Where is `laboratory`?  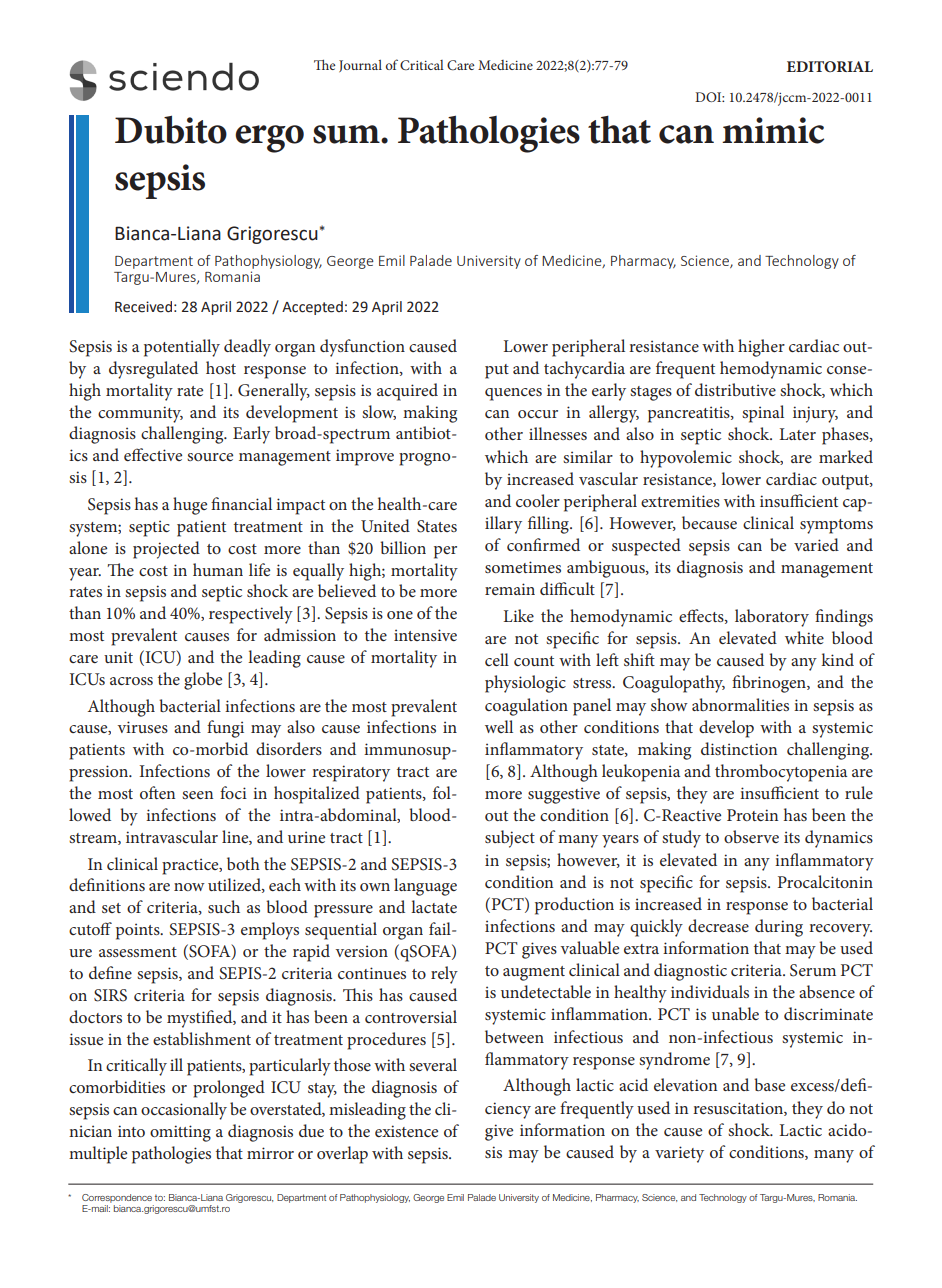 laboratory is located at coordinates (772, 618).
